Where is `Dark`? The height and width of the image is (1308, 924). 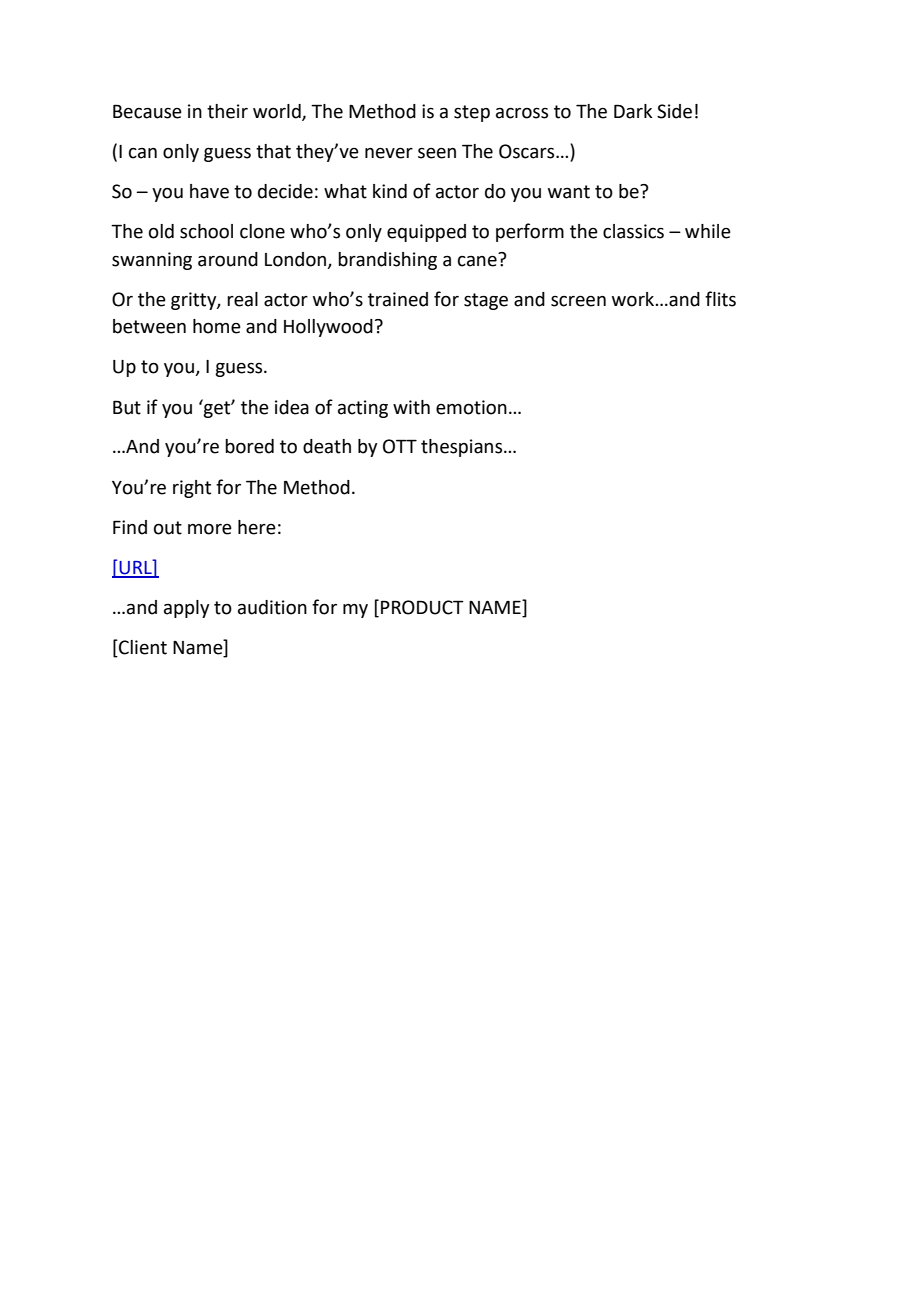
Dark is located at coordinates (633, 111).
